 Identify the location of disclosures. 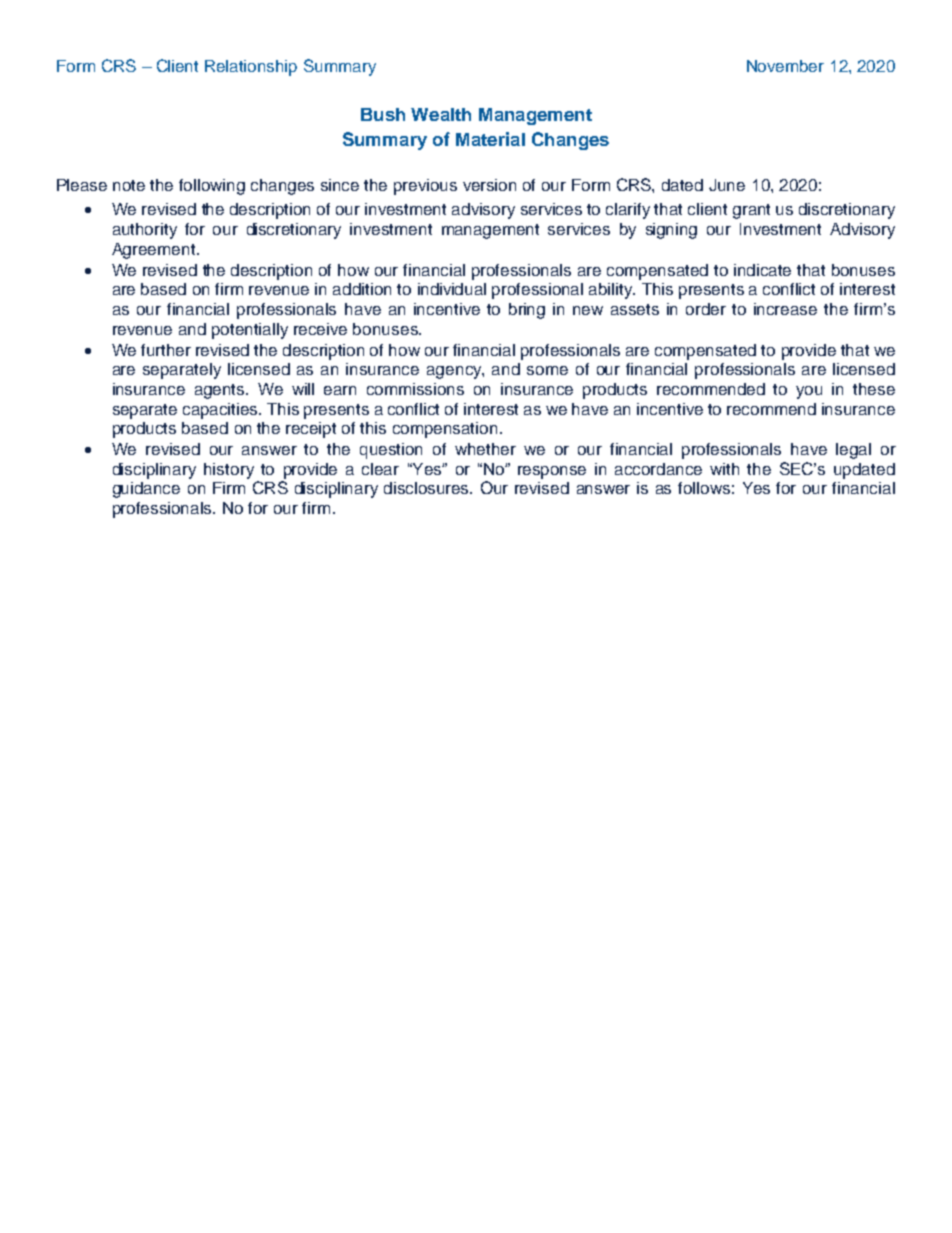
(428, 488).
